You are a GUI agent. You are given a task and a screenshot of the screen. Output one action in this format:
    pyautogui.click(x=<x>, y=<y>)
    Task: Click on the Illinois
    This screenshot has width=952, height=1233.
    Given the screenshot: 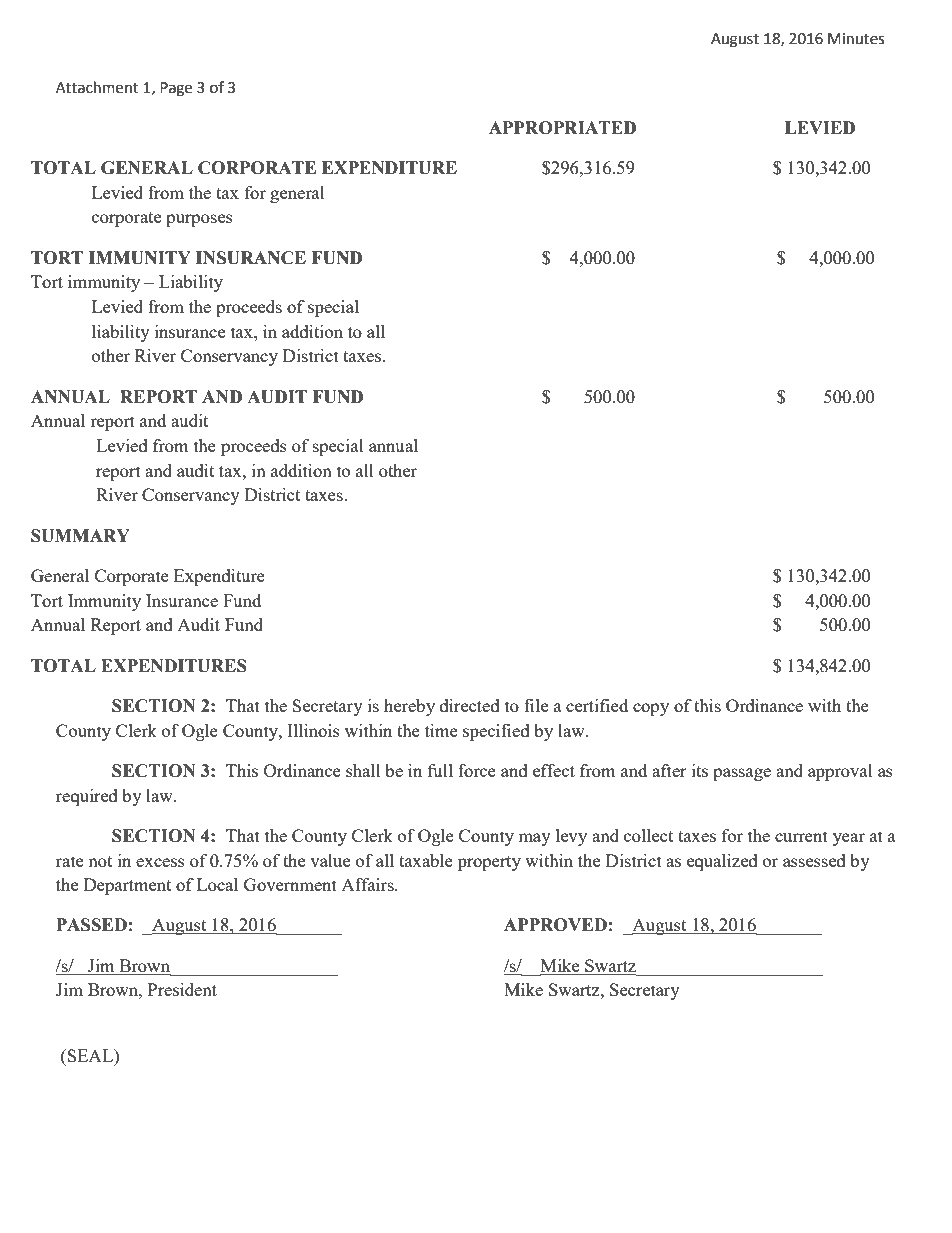 What is the action you would take?
    pyautogui.click(x=313, y=730)
